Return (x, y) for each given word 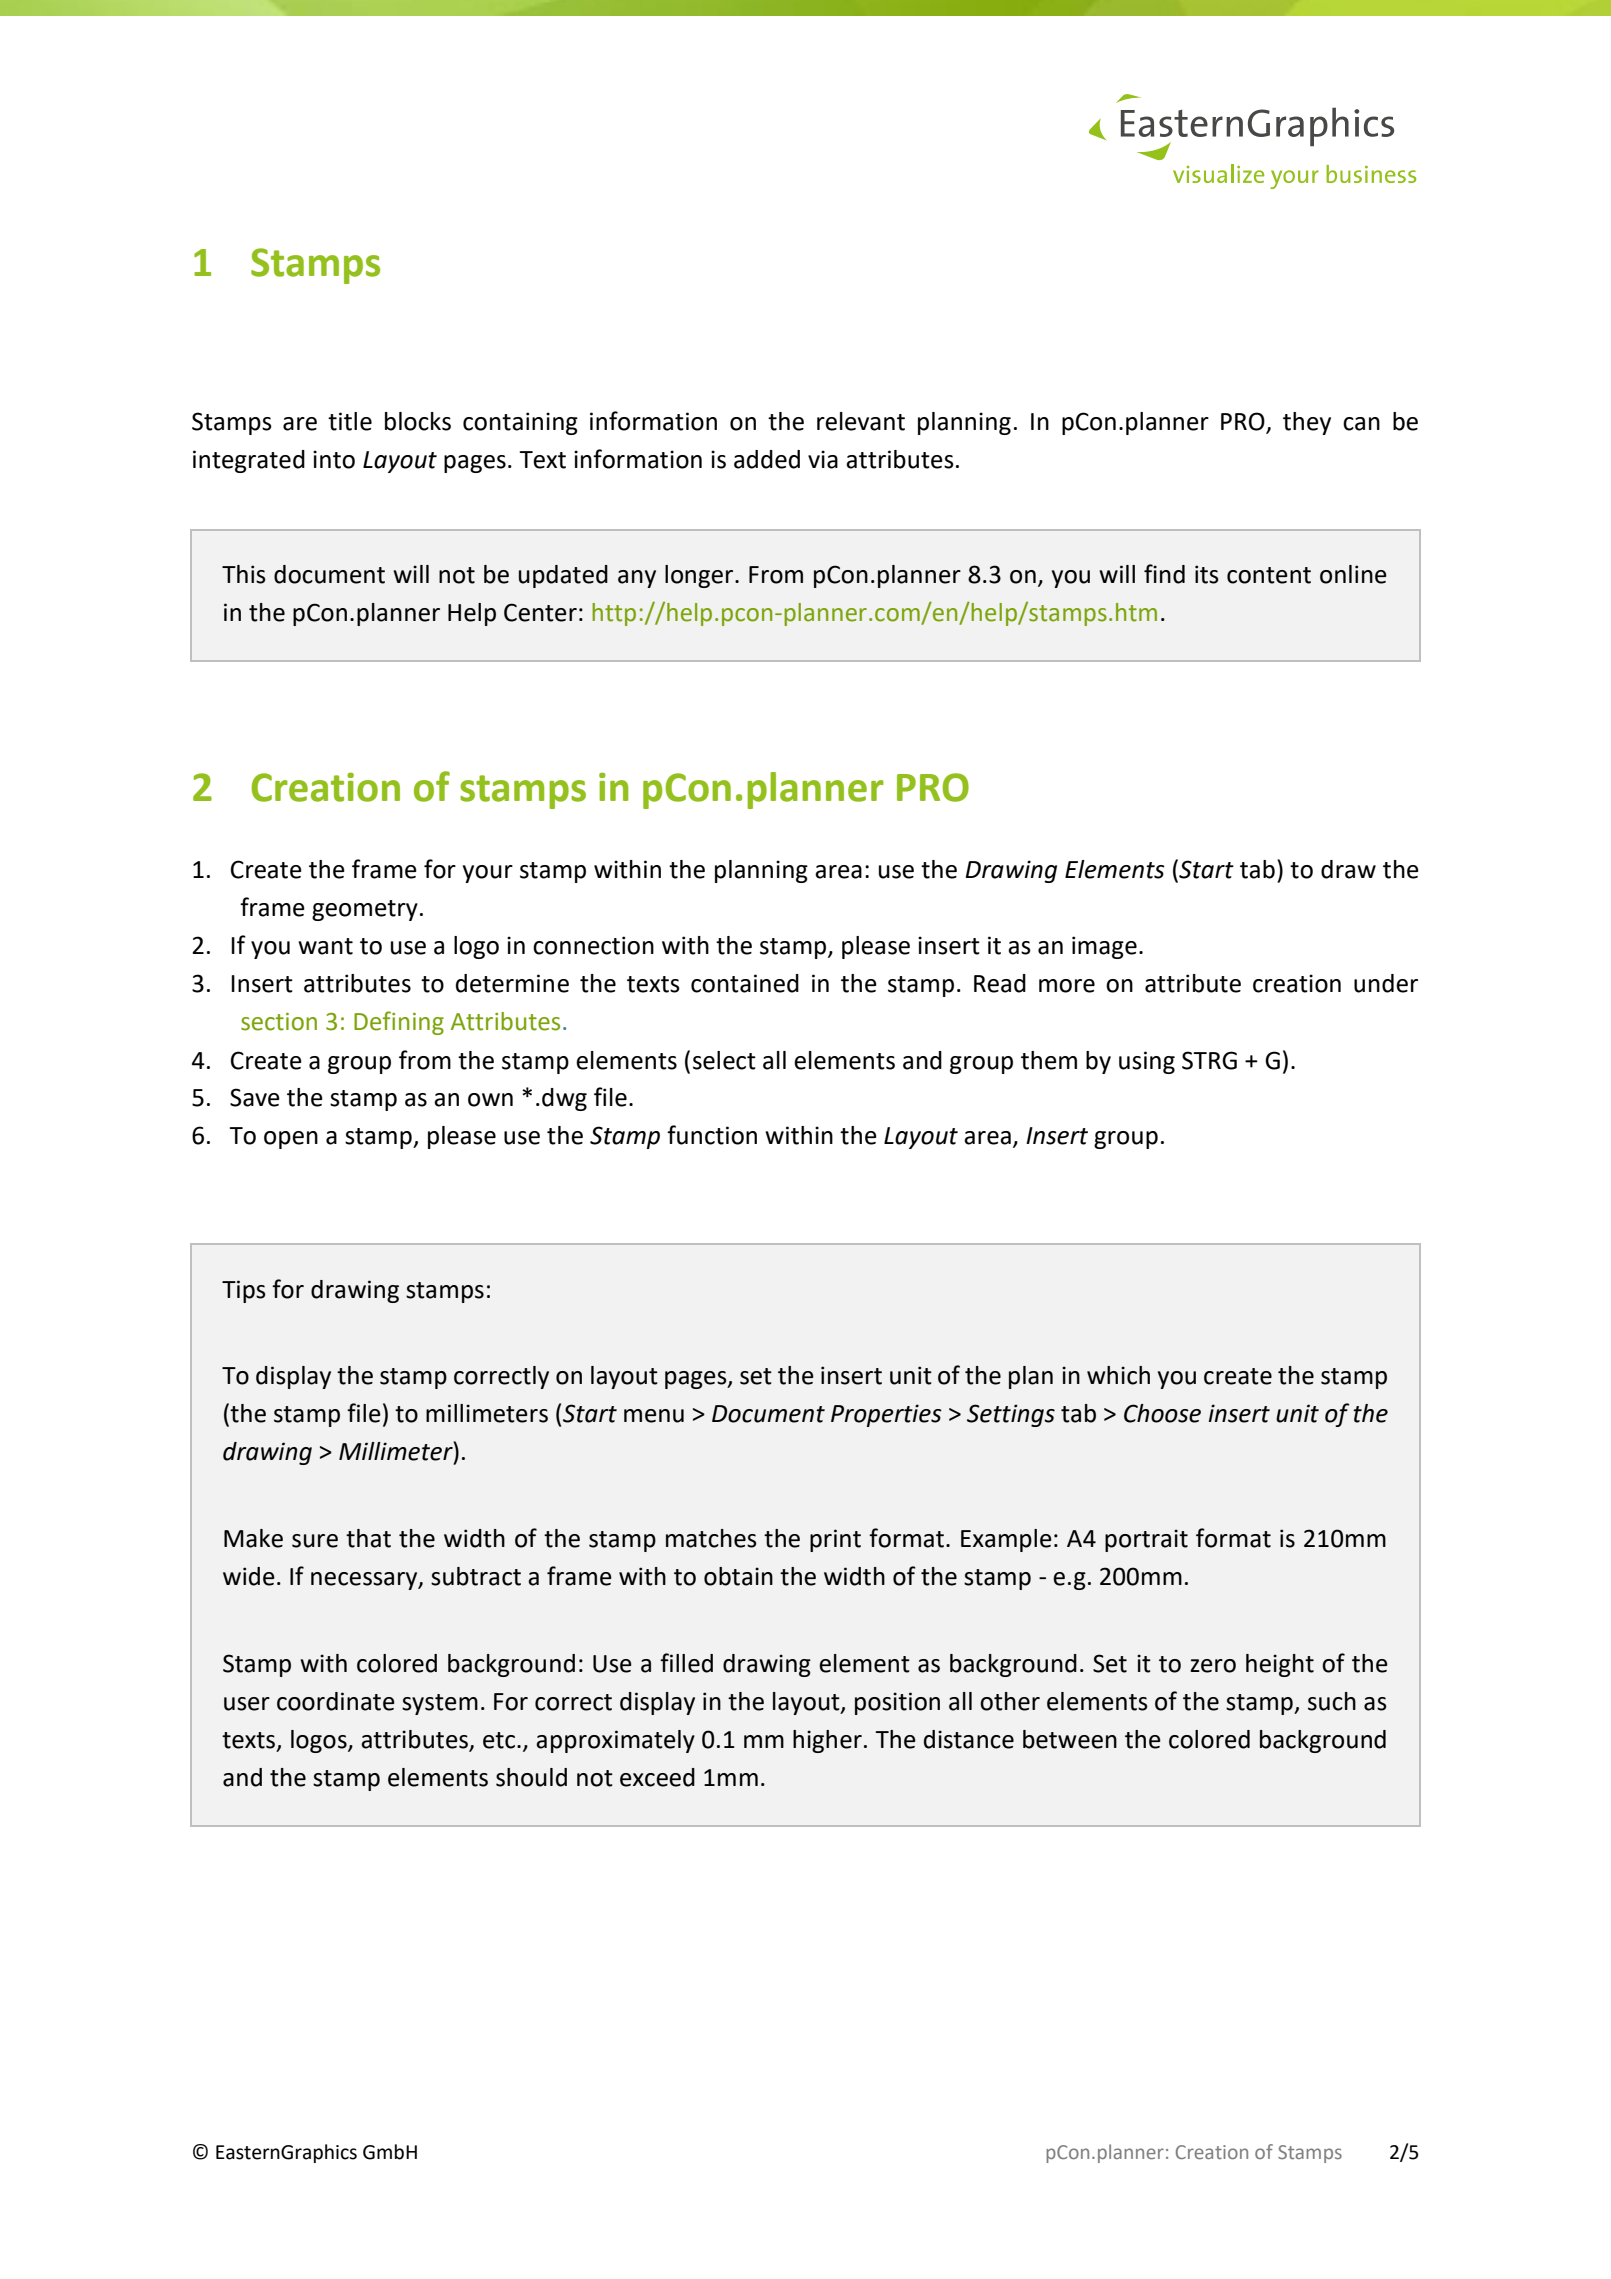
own (490, 1100)
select (724, 1060)
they (1307, 423)
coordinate (336, 1701)
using (1147, 1062)
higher (827, 1741)
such (1332, 1701)
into (334, 459)
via (823, 459)
